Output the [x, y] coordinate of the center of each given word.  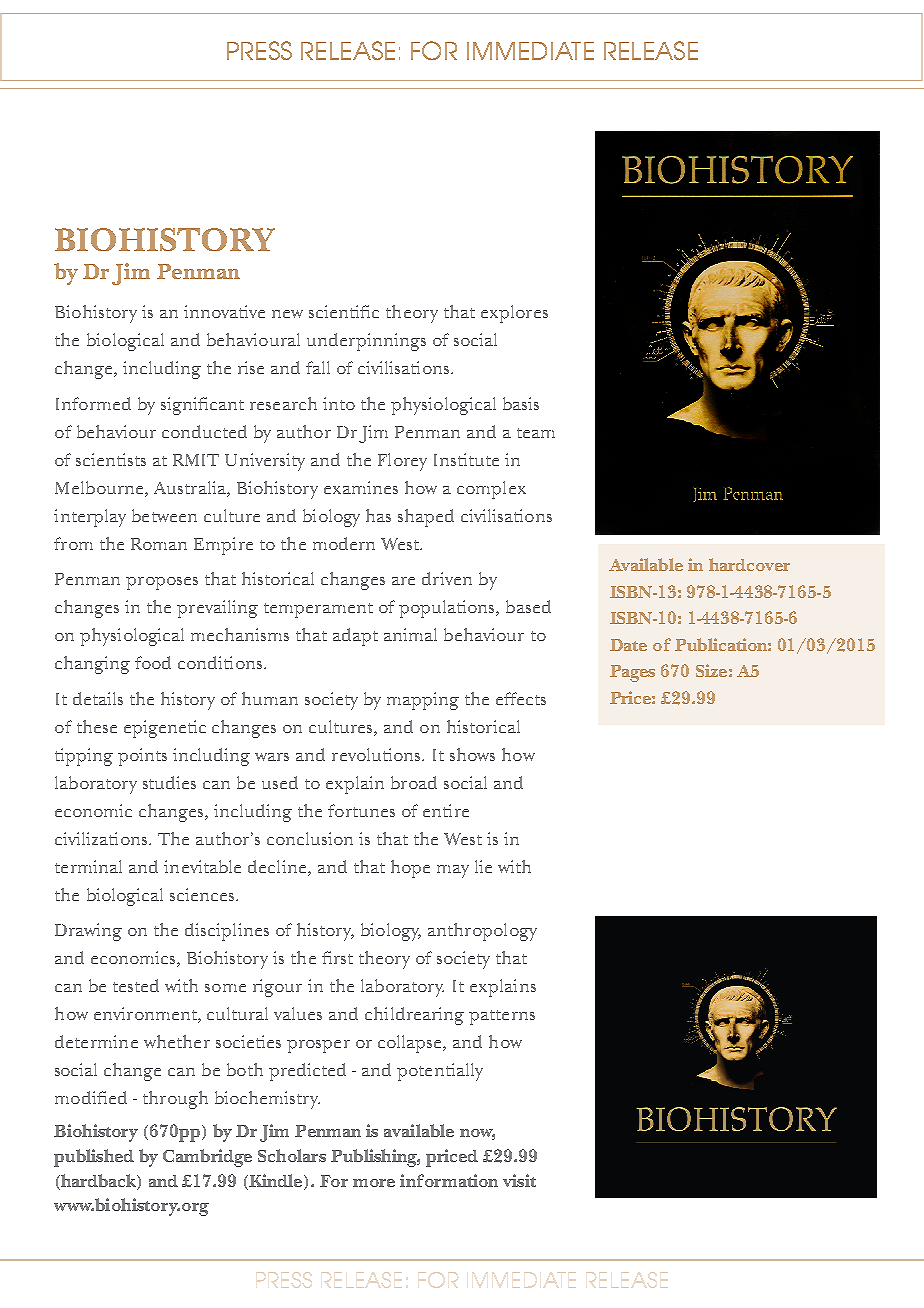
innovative [224, 311]
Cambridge [207, 1158]
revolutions [378, 754]
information [449, 1180]
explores [514, 314]
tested [136, 985]
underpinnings [366, 342]
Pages [632, 673]
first [337, 957]
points [142, 757]
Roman [159, 544]
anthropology [482, 932]
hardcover [749, 564]
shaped [426, 518]
